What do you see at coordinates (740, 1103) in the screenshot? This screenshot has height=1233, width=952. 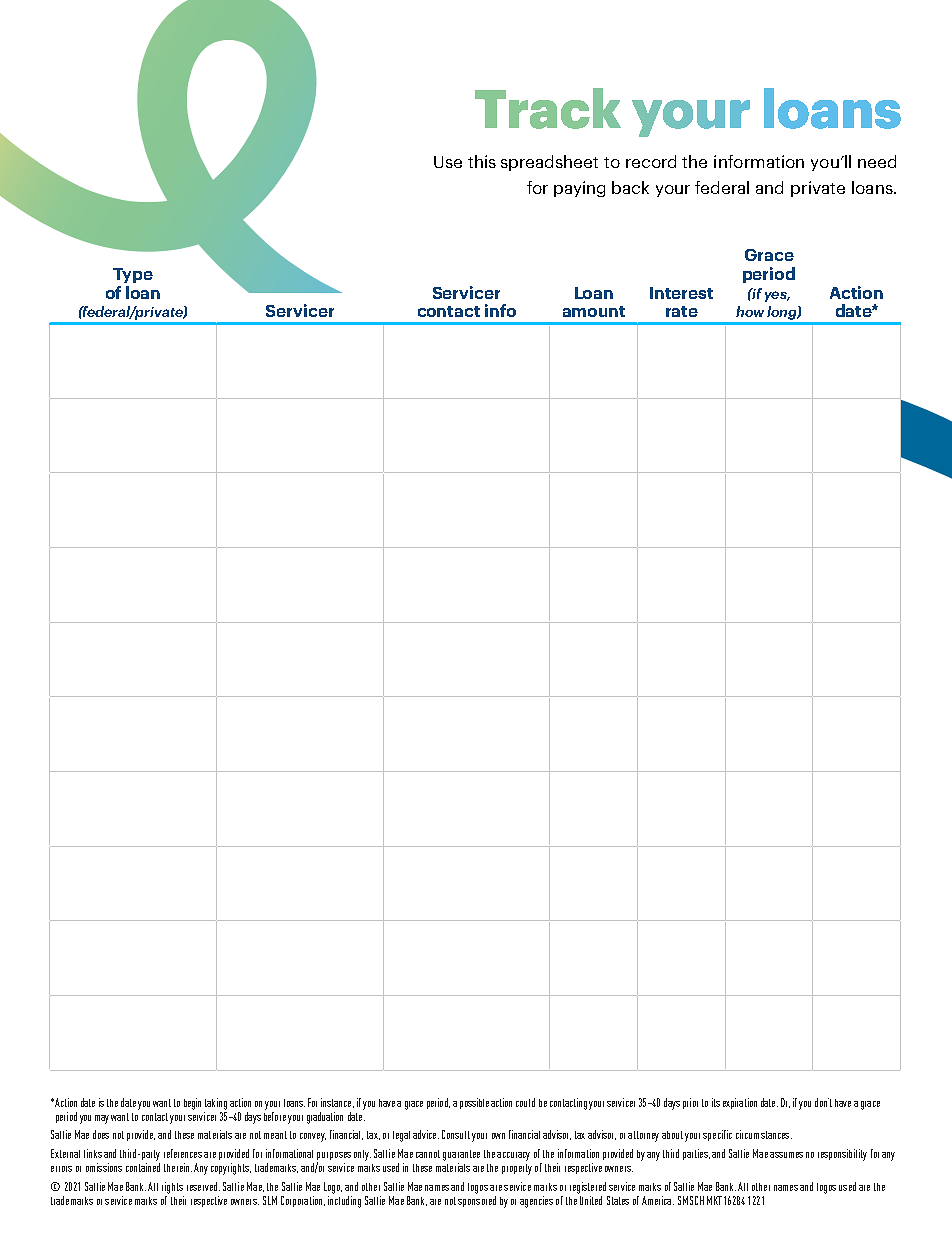 I see `expiration` at bounding box center [740, 1103].
